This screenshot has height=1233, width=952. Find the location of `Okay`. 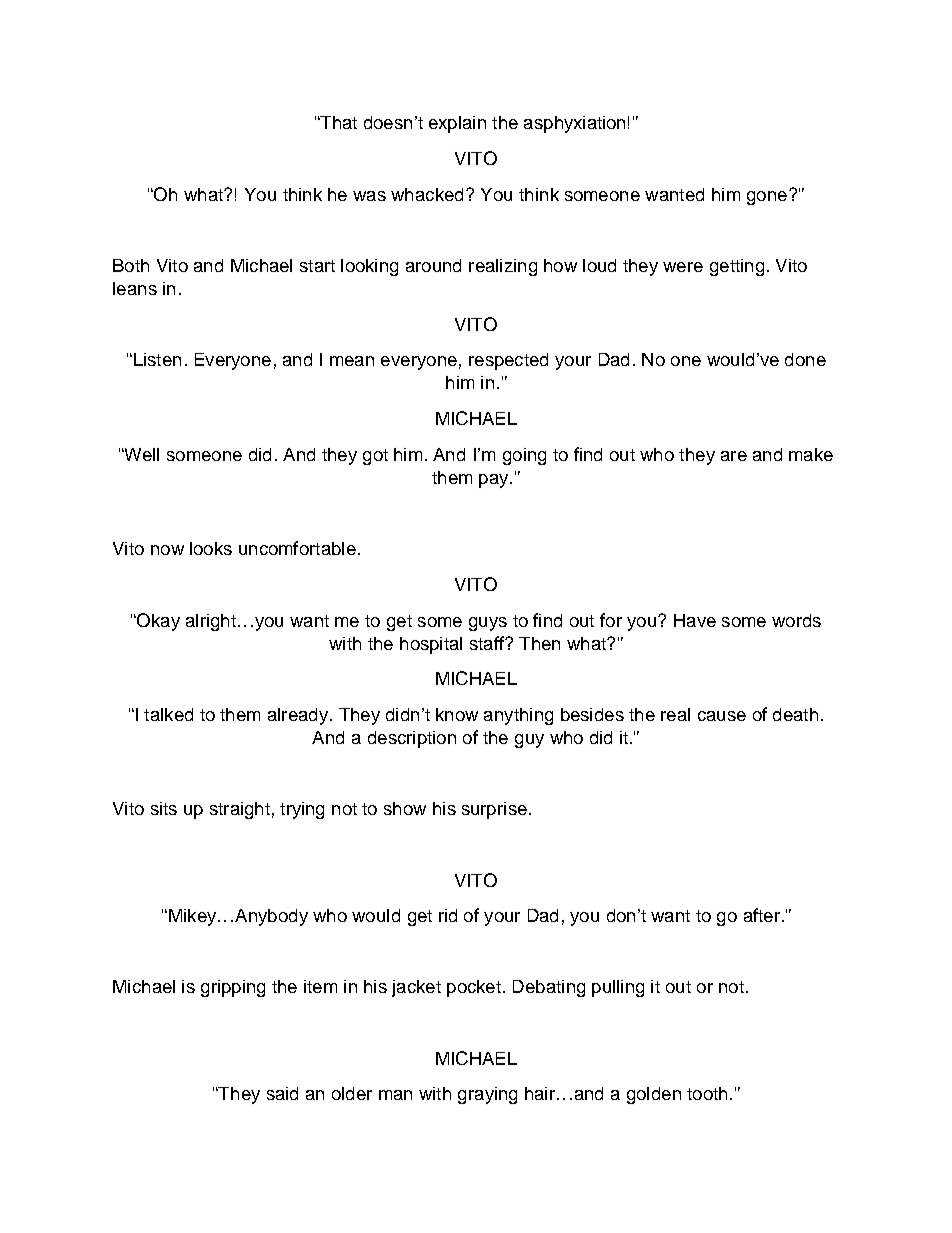

Okay is located at coordinates (157, 622).
